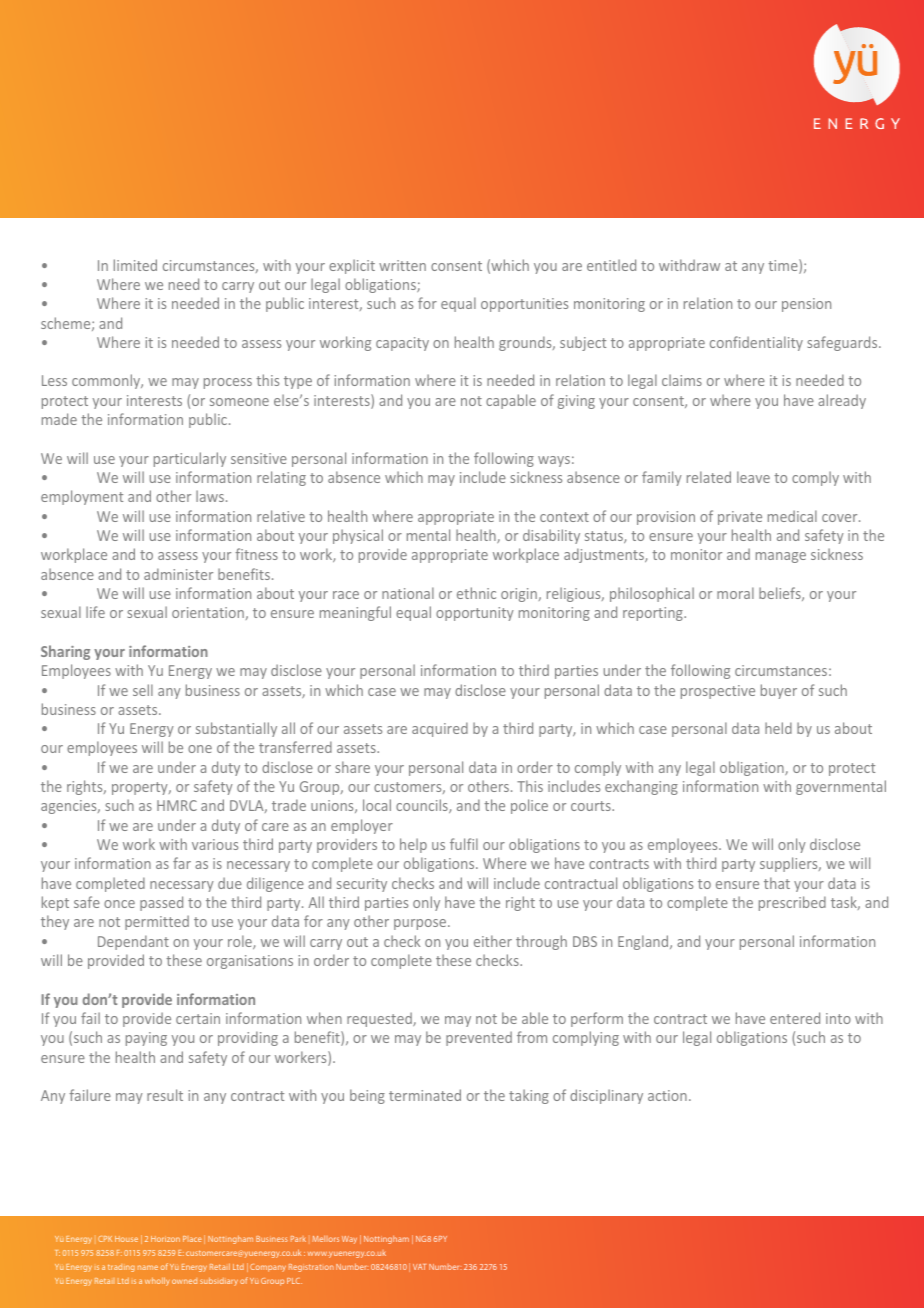 The height and width of the screenshot is (1308, 924). I want to click on that, so click(777, 883).
